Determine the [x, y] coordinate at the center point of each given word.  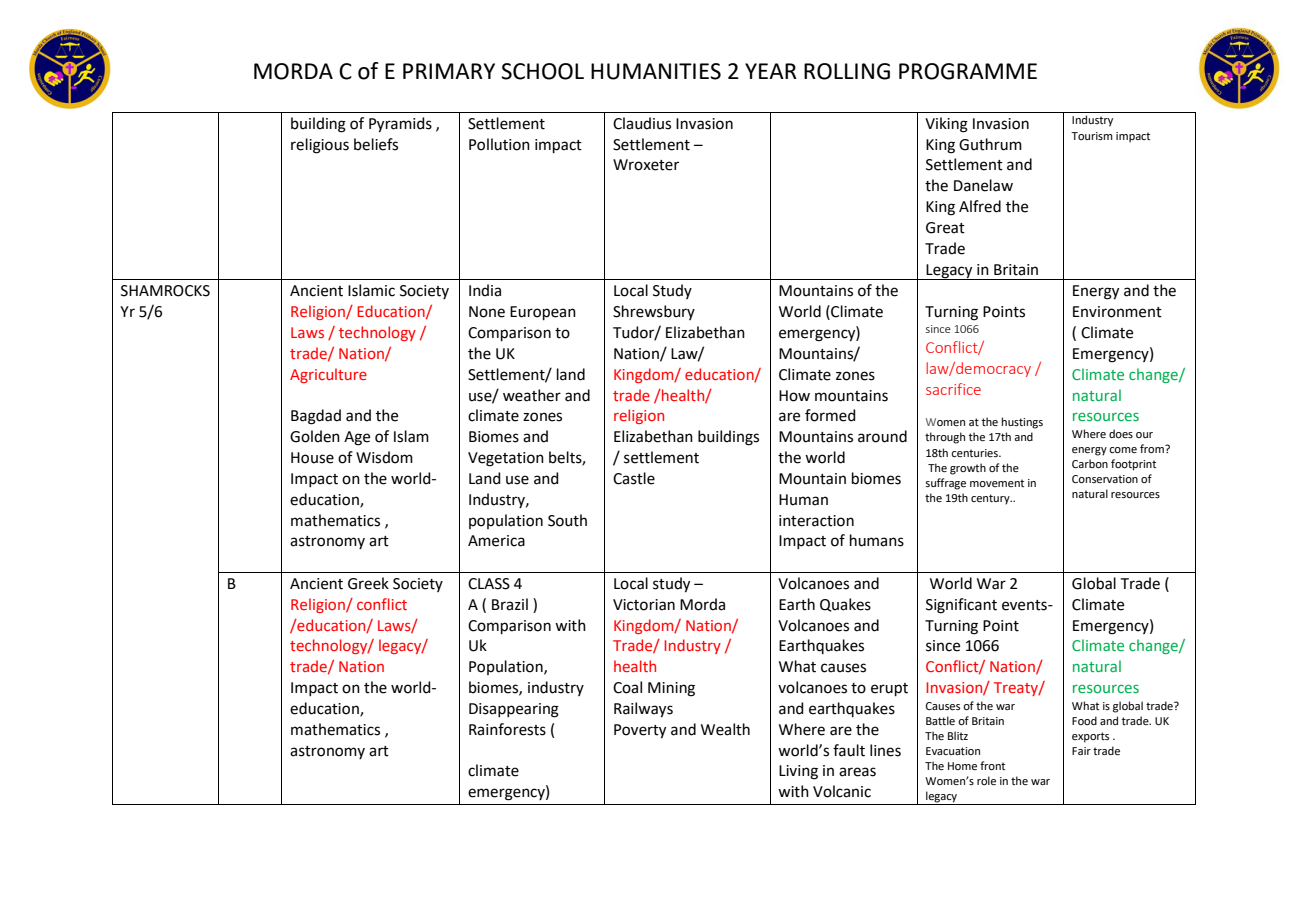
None [487, 312]
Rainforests [507, 729]
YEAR [771, 71]
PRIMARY [449, 71]
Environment [1117, 312]
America [496, 541]
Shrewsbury [654, 312]
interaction [816, 521]
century [991, 499]
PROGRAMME [968, 71]
